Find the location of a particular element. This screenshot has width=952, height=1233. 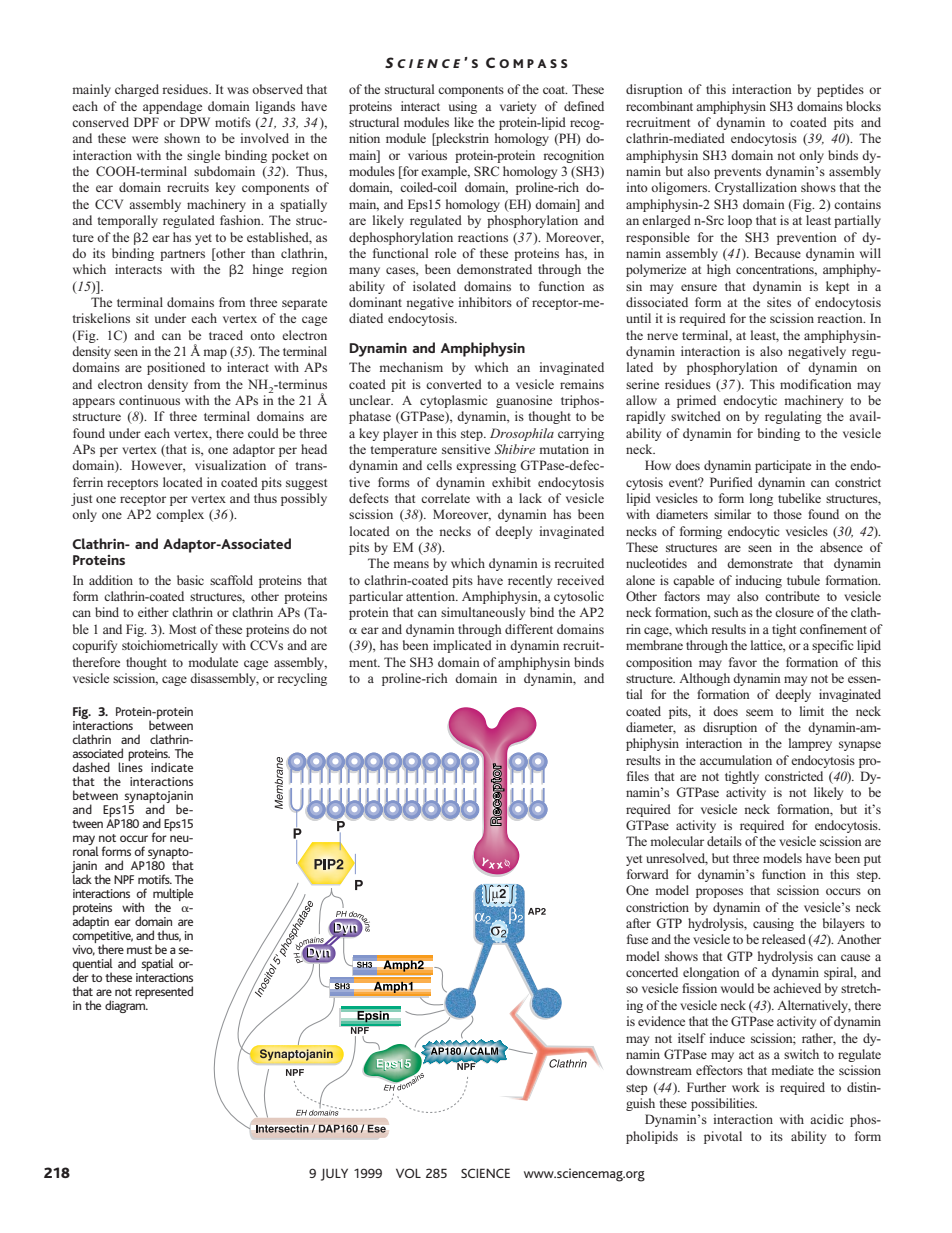

peptides is located at coordinates (840, 90).
